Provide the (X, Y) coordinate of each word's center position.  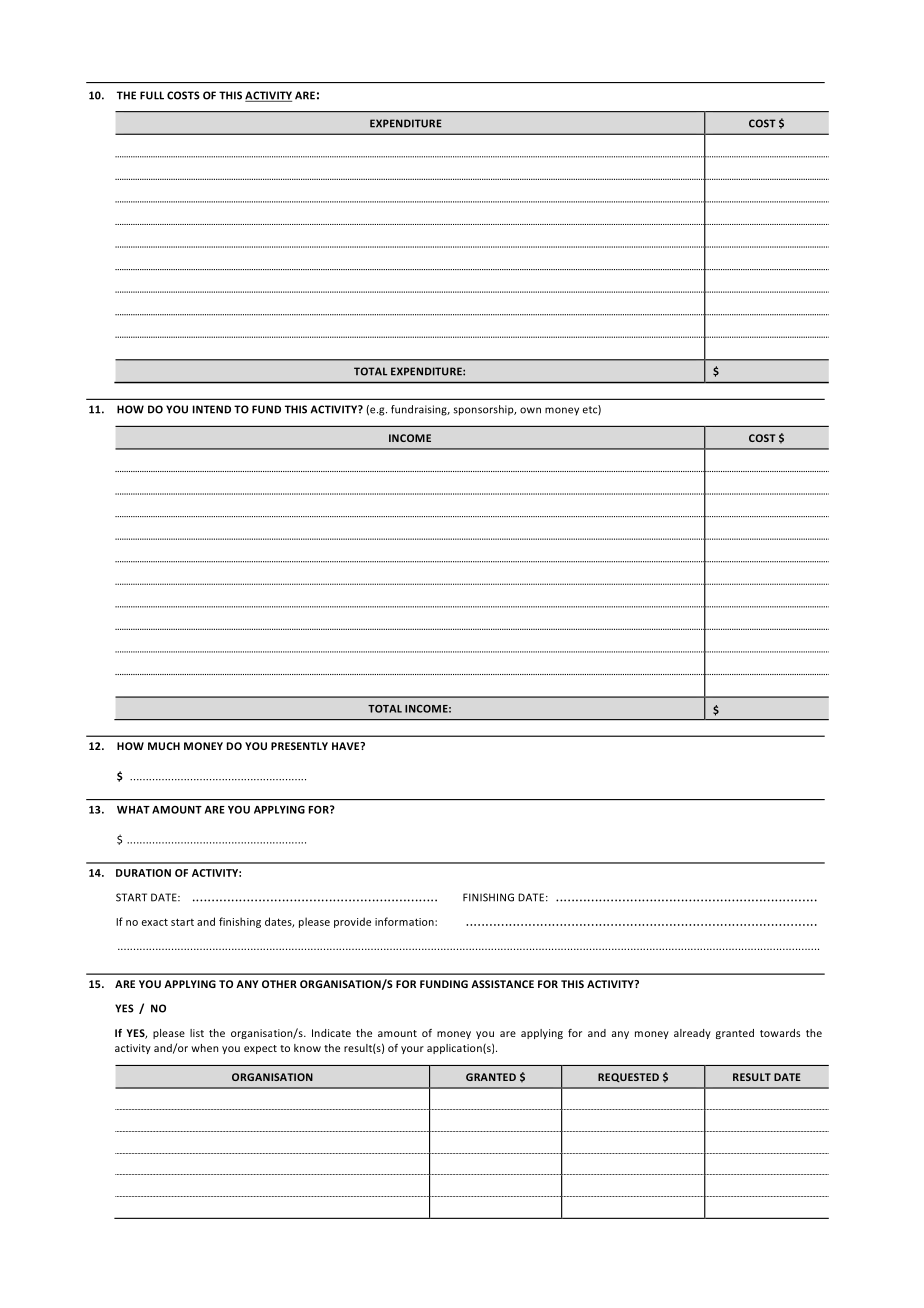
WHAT (133, 810)
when (204, 1048)
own (530, 410)
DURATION (143, 873)
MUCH (164, 746)
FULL (152, 95)
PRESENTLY (299, 746)
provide (352, 922)
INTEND (212, 409)
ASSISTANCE (502, 984)
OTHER (279, 984)
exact (155, 922)
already (692, 1034)
